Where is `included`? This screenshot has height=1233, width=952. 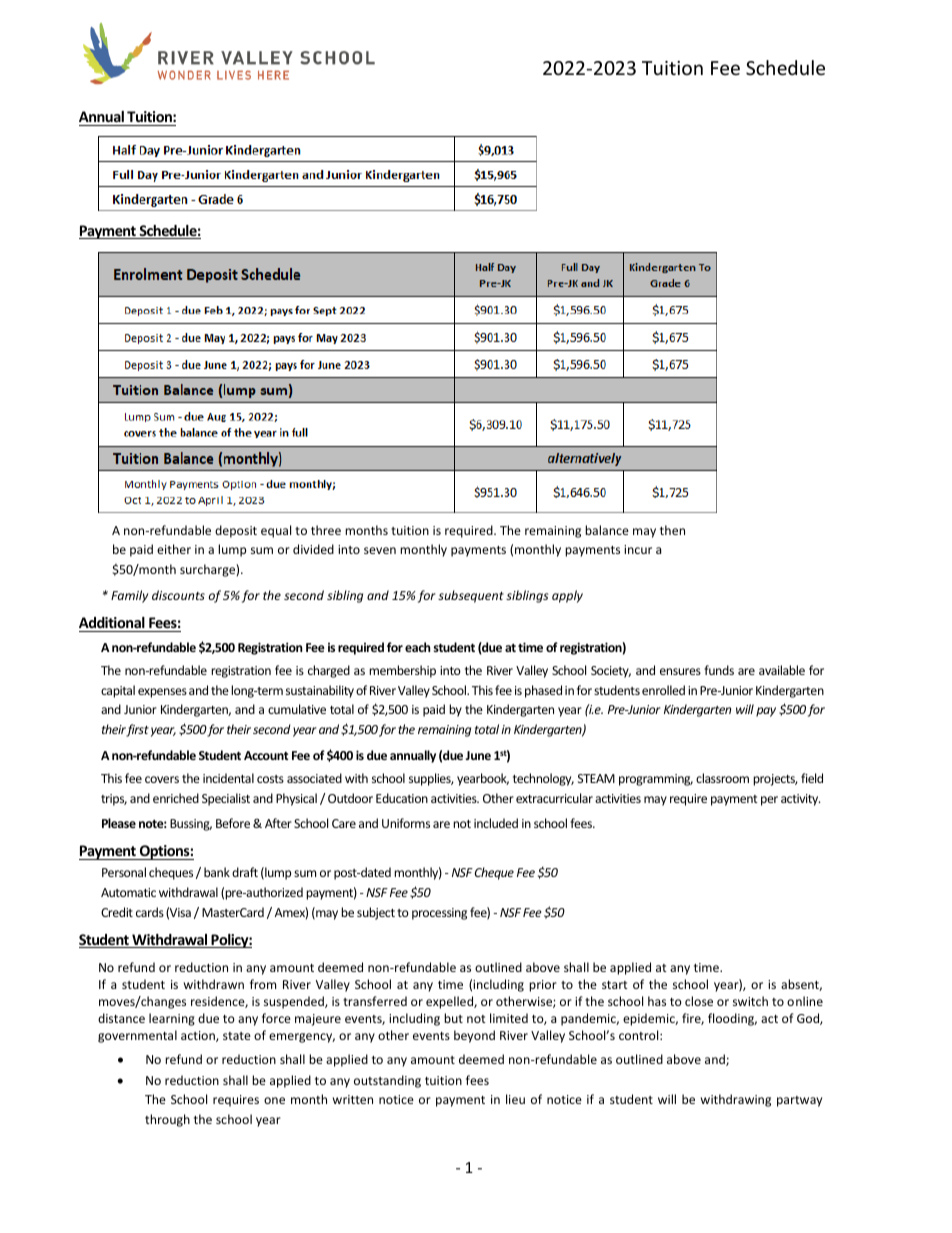
included is located at coordinates (496, 823).
